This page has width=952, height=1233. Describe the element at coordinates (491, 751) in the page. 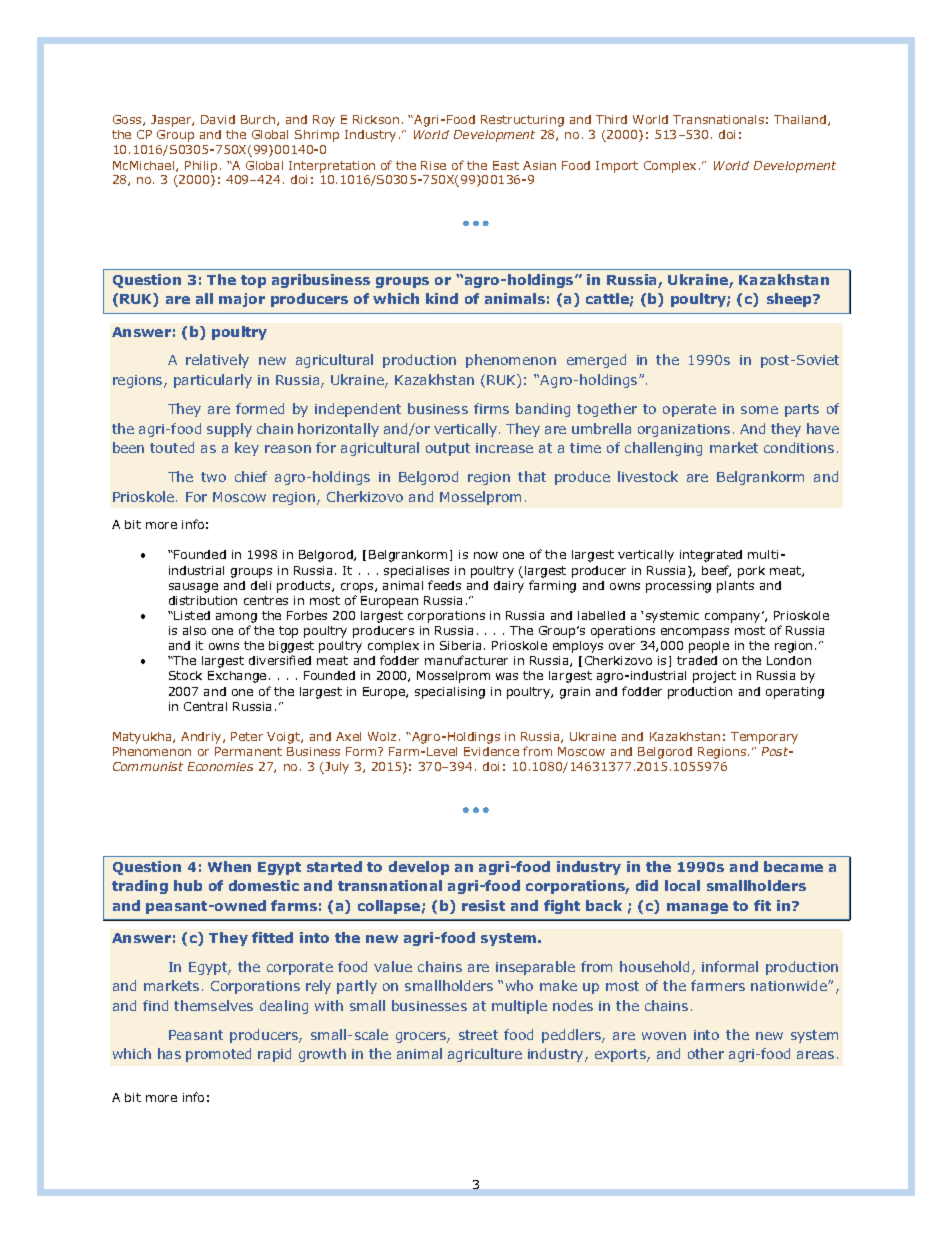

I see `Evidence` at that location.
